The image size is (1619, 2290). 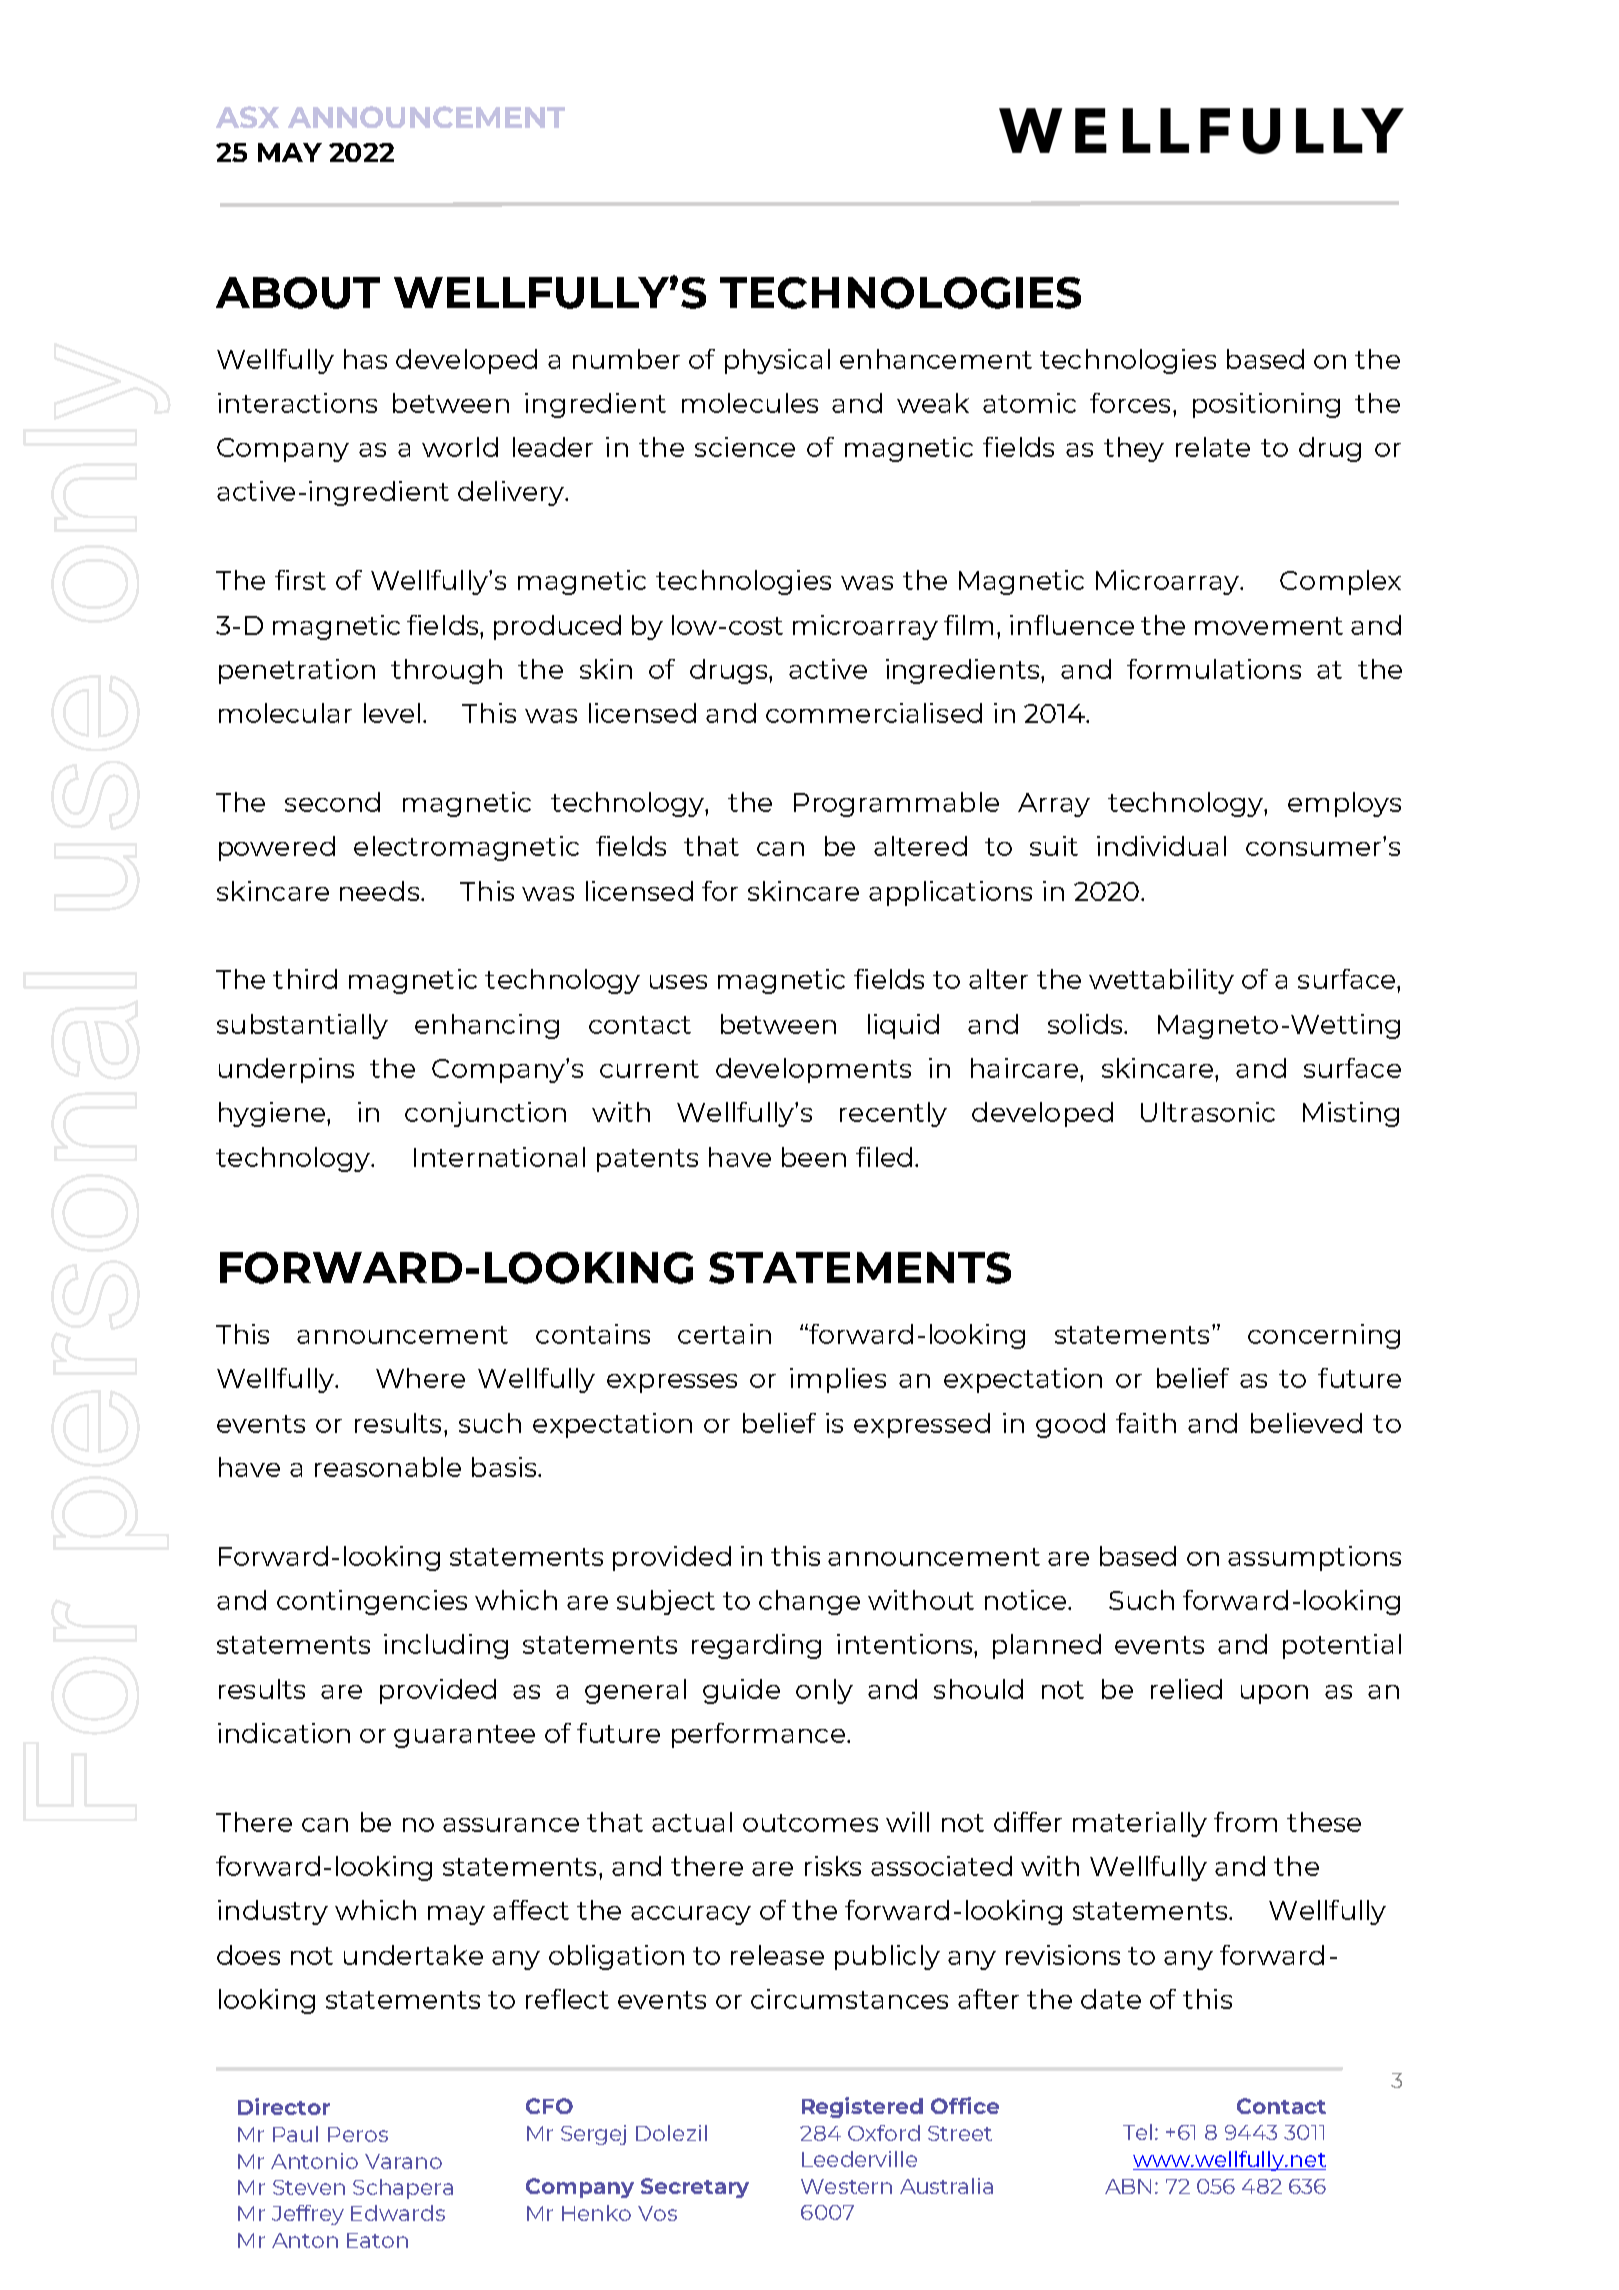 What do you see at coordinates (777, 361) in the screenshot?
I see `physical` at bounding box center [777, 361].
